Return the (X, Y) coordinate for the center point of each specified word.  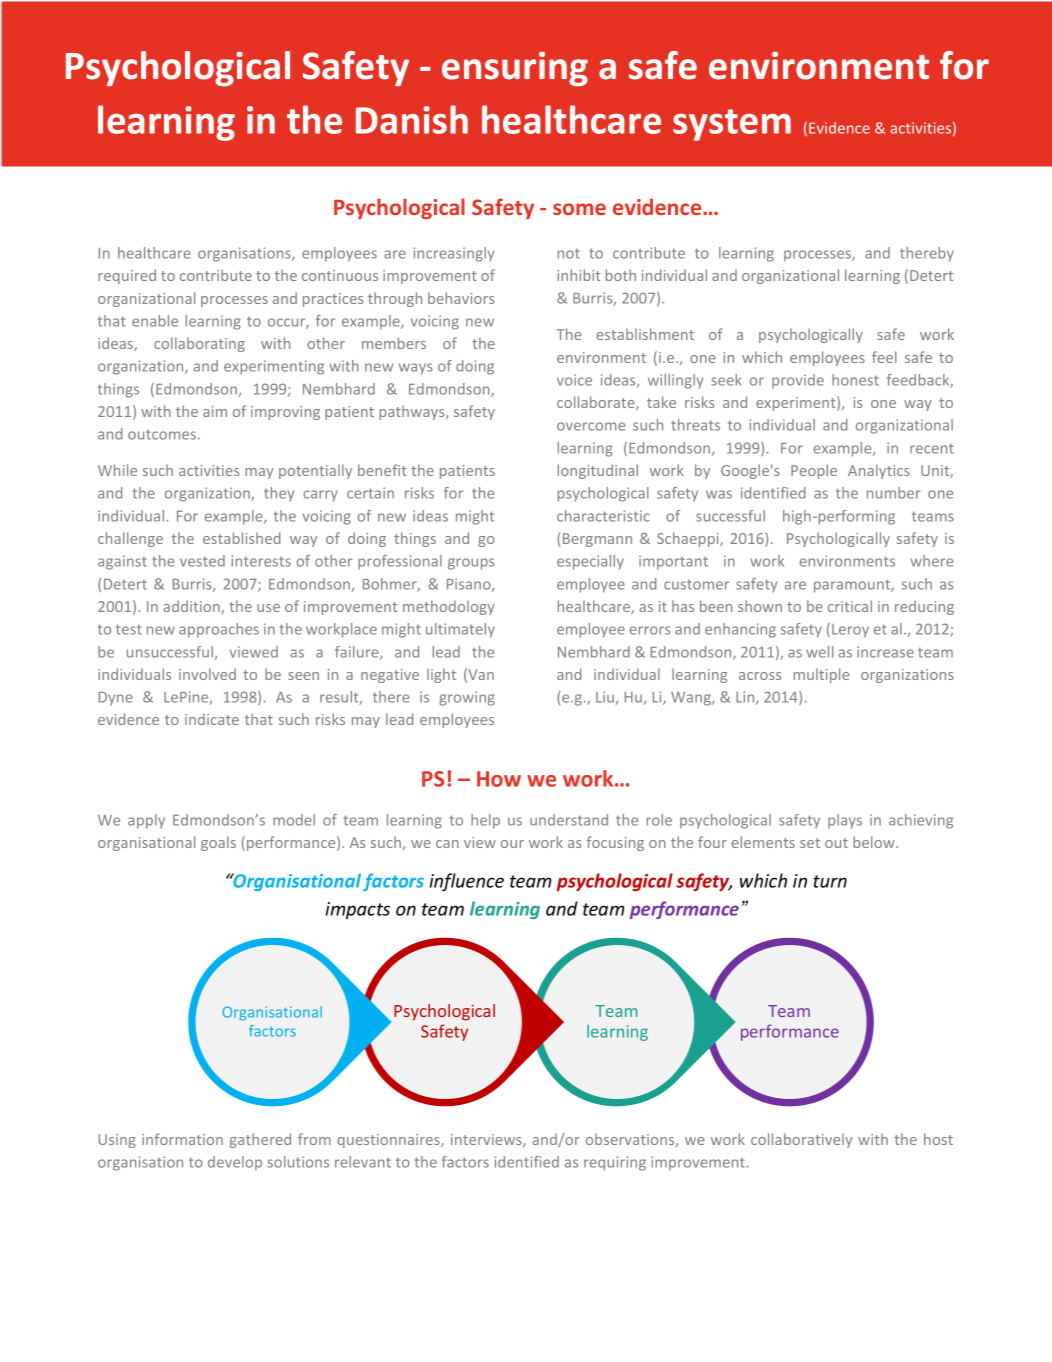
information (182, 1139)
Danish (412, 119)
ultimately (460, 630)
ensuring (515, 69)
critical (850, 606)
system (732, 125)
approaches (219, 630)
